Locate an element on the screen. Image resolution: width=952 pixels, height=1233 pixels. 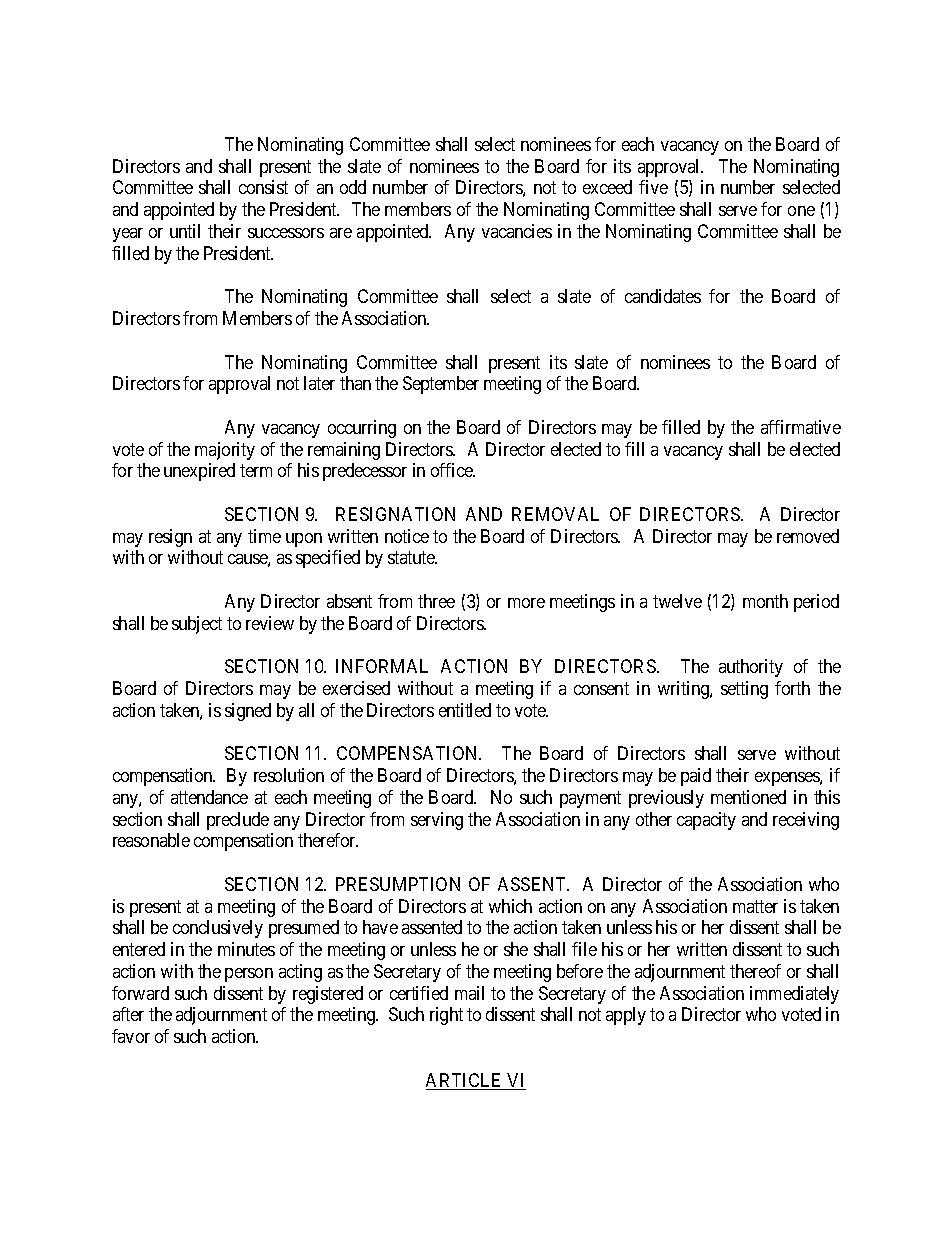
subject is located at coordinates (197, 625).
